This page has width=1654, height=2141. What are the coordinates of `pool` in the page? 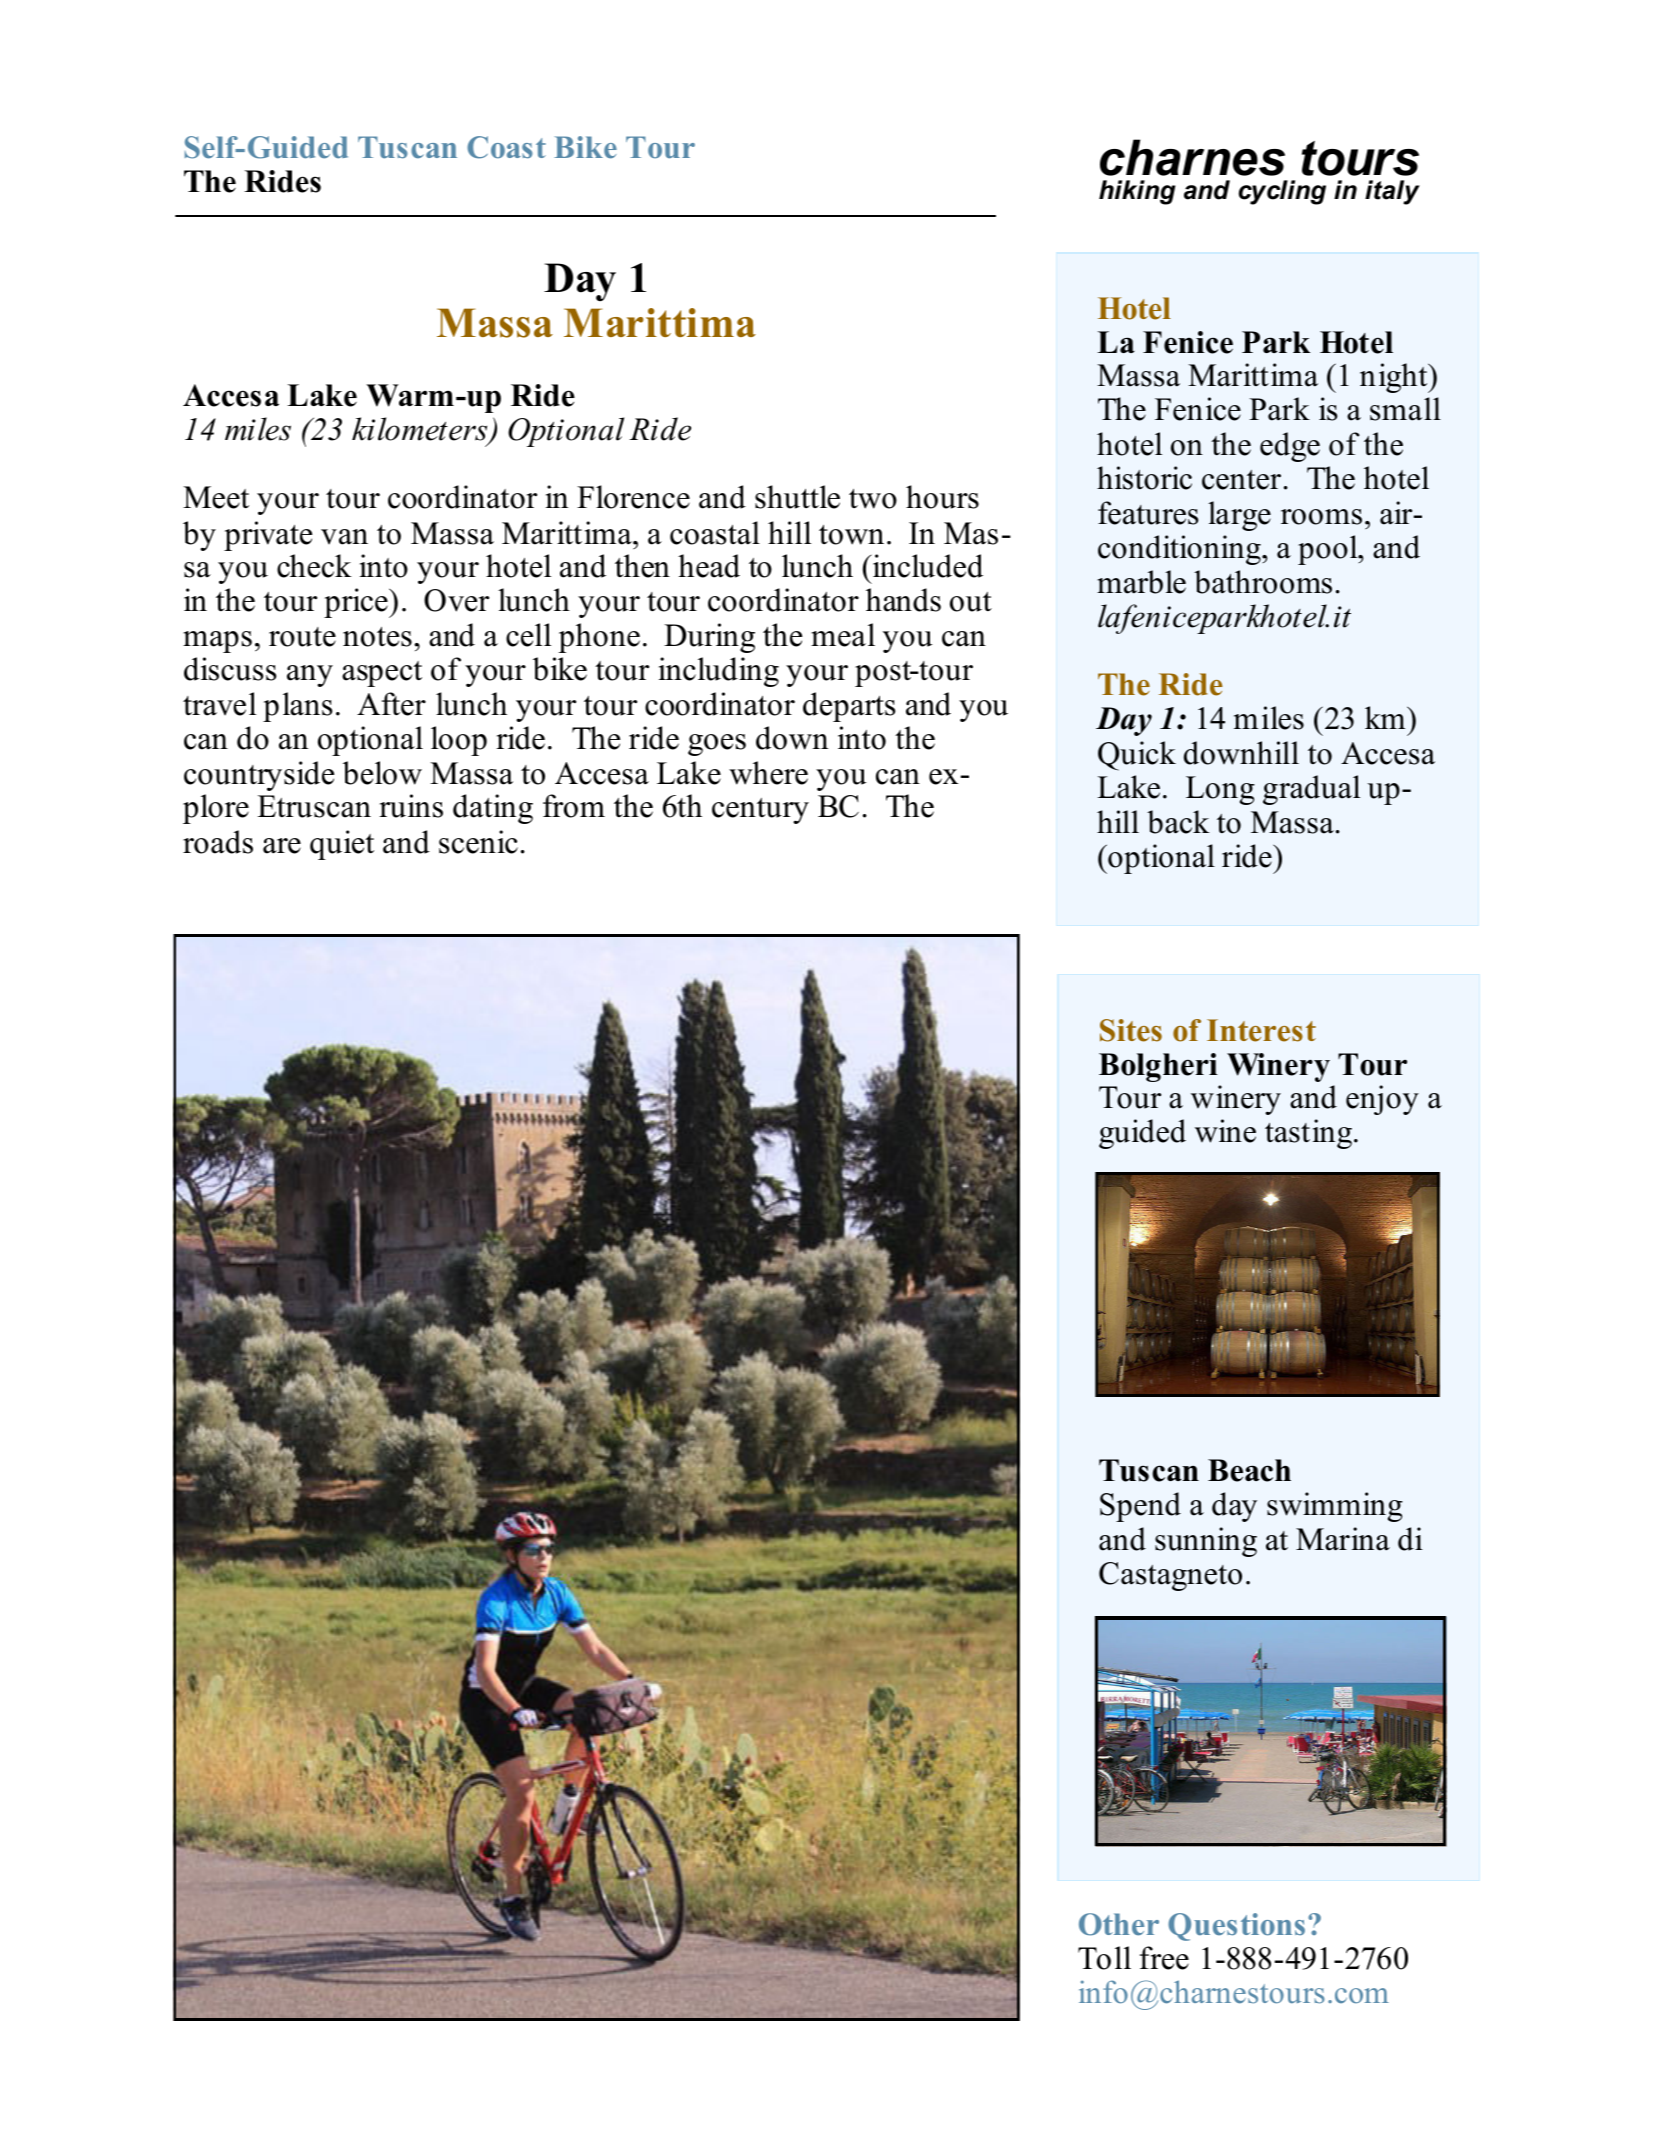 It's located at (1329, 550).
